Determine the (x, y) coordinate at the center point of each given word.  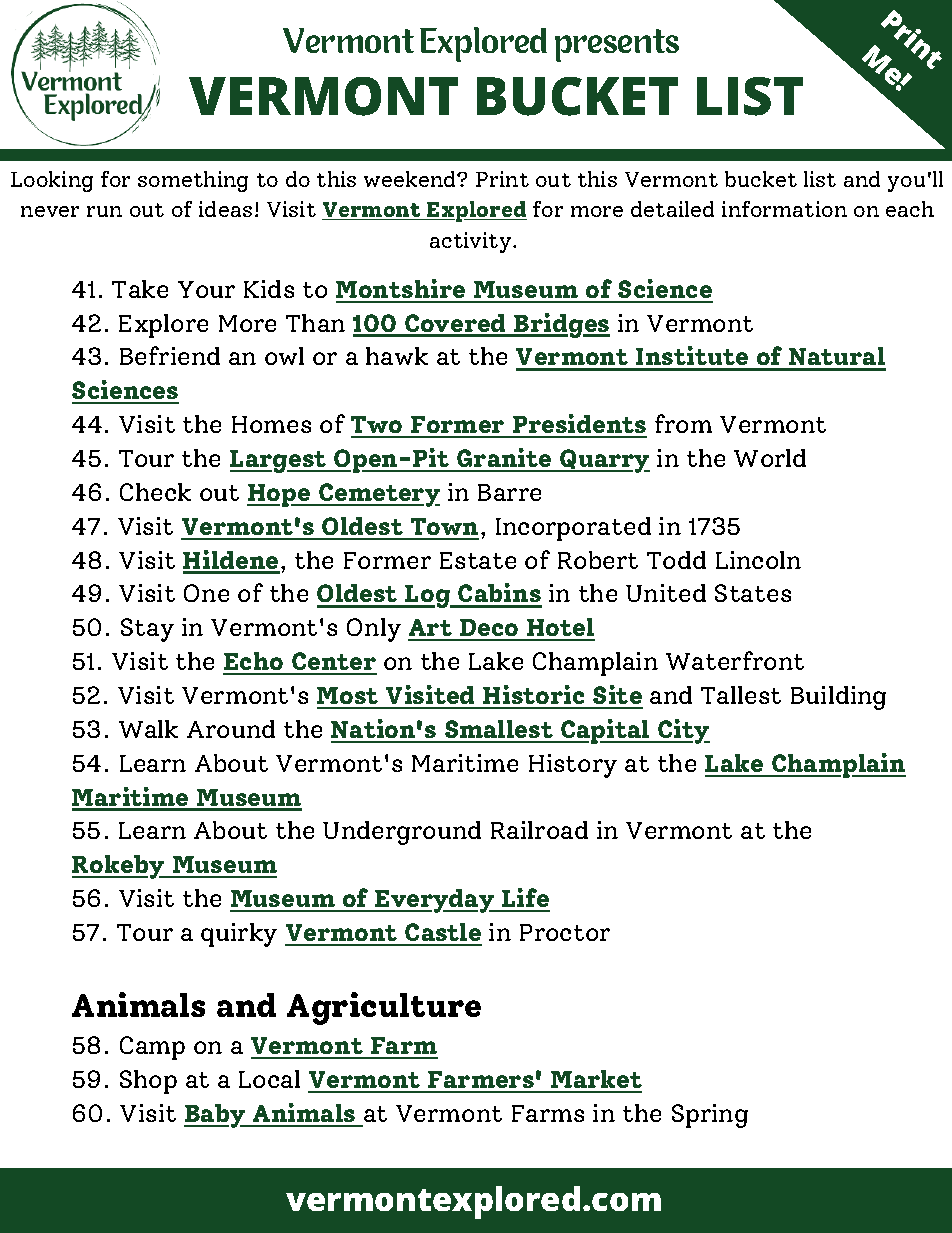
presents (617, 45)
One (206, 593)
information (784, 209)
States (753, 593)
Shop (148, 1082)
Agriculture (384, 1008)
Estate (478, 560)
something (193, 181)
